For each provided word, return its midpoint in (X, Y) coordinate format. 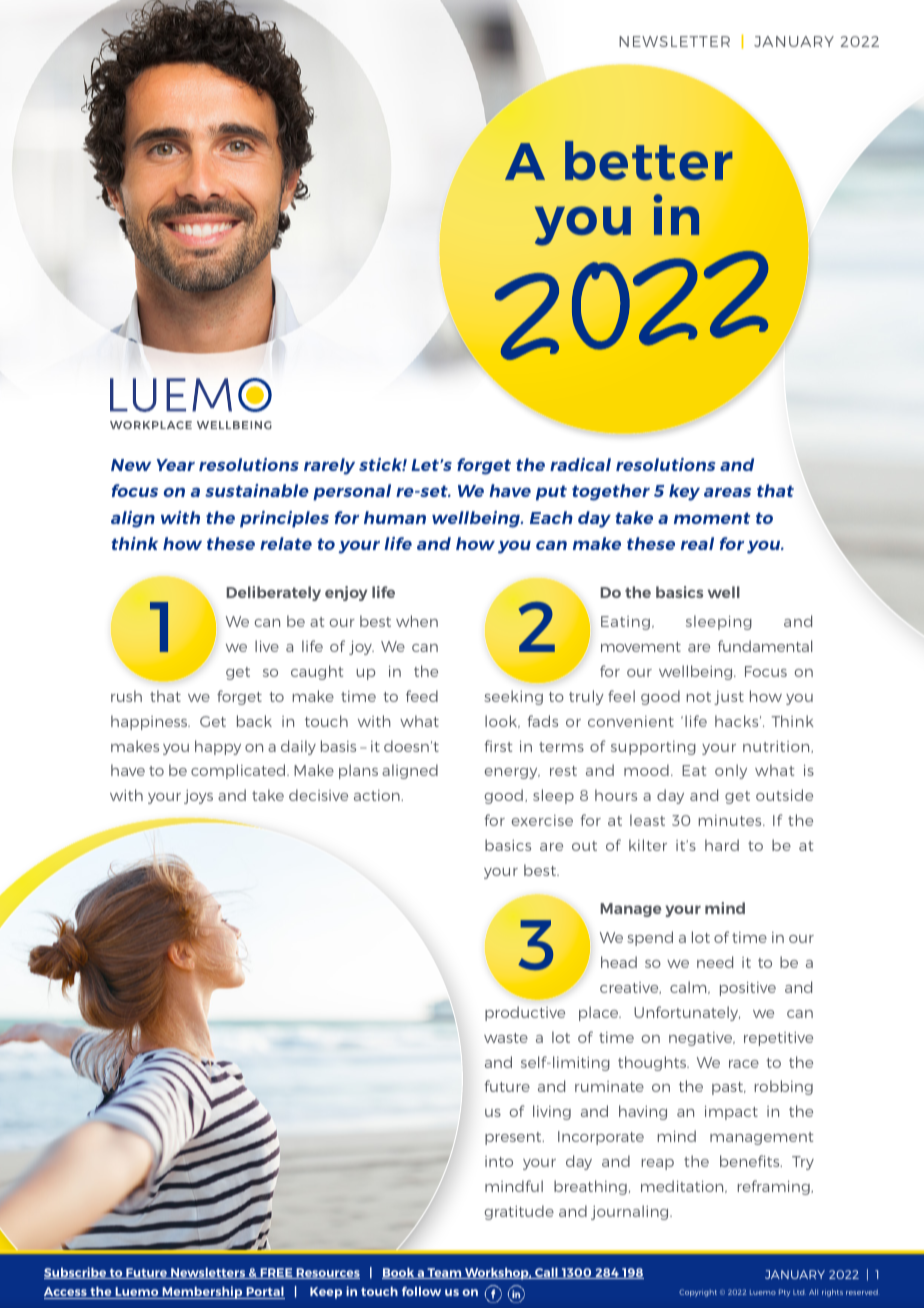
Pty (784, 1293)
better (649, 160)
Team (444, 1273)
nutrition (777, 747)
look (502, 721)
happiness (150, 722)
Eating (625, 623)
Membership (202, 1292)
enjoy (346, 593)
